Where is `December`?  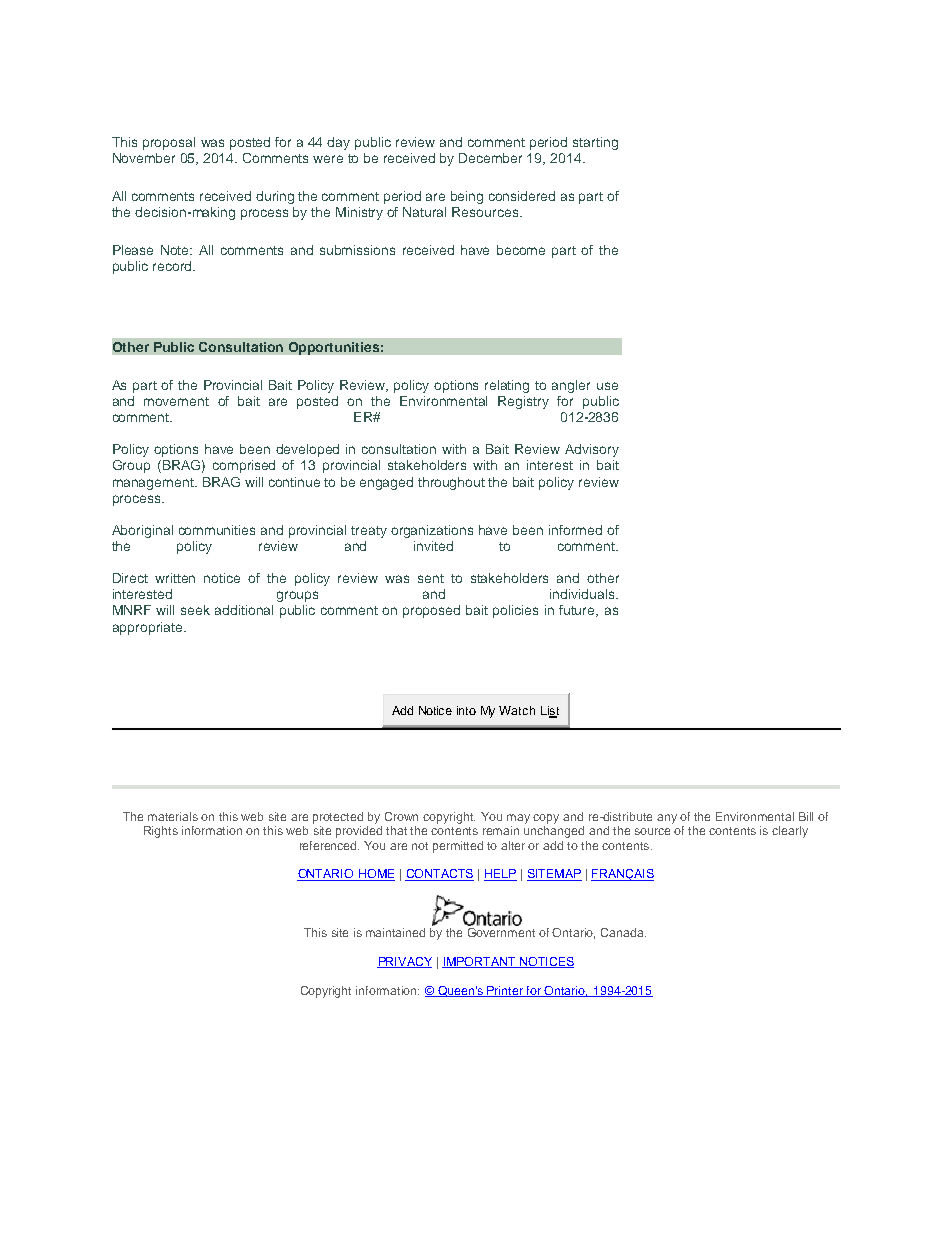 December is located at coordinates (490, 158).
